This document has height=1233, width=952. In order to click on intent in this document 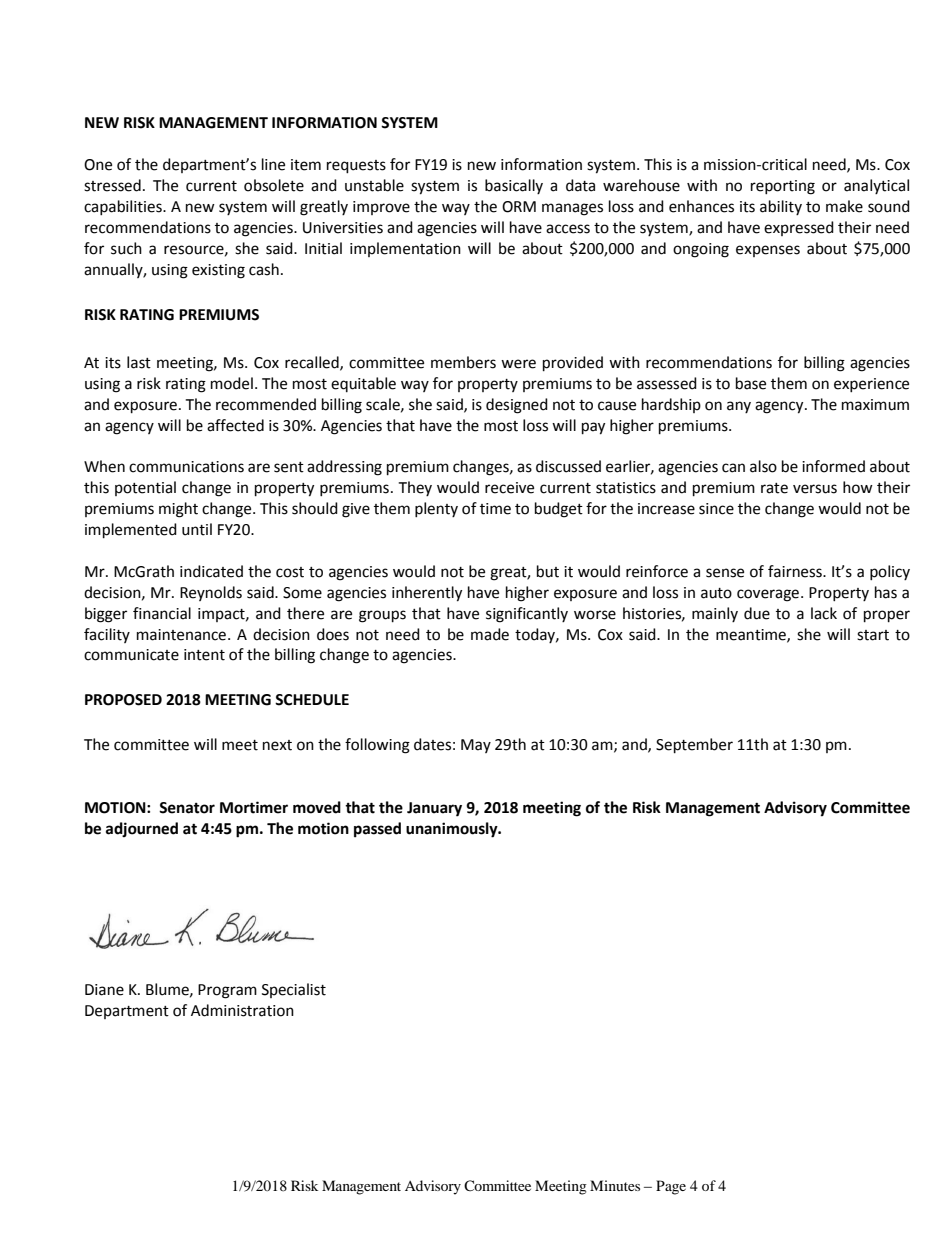, I will do `click(204, 655)`.
